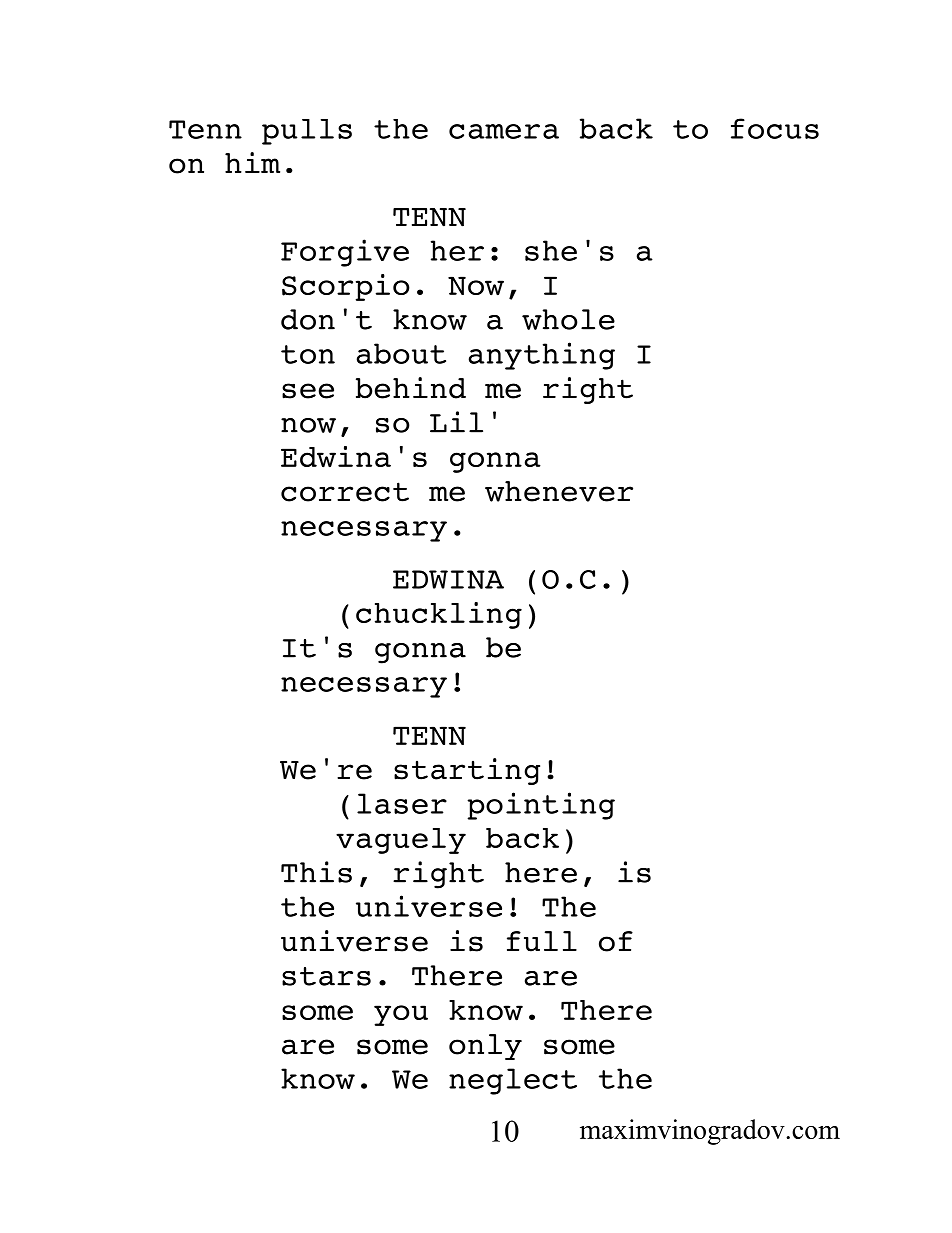  What do you see at coordinates (513, 1081) in the screenshot?
I see `neglect` at bounding box center [513, 1081].
